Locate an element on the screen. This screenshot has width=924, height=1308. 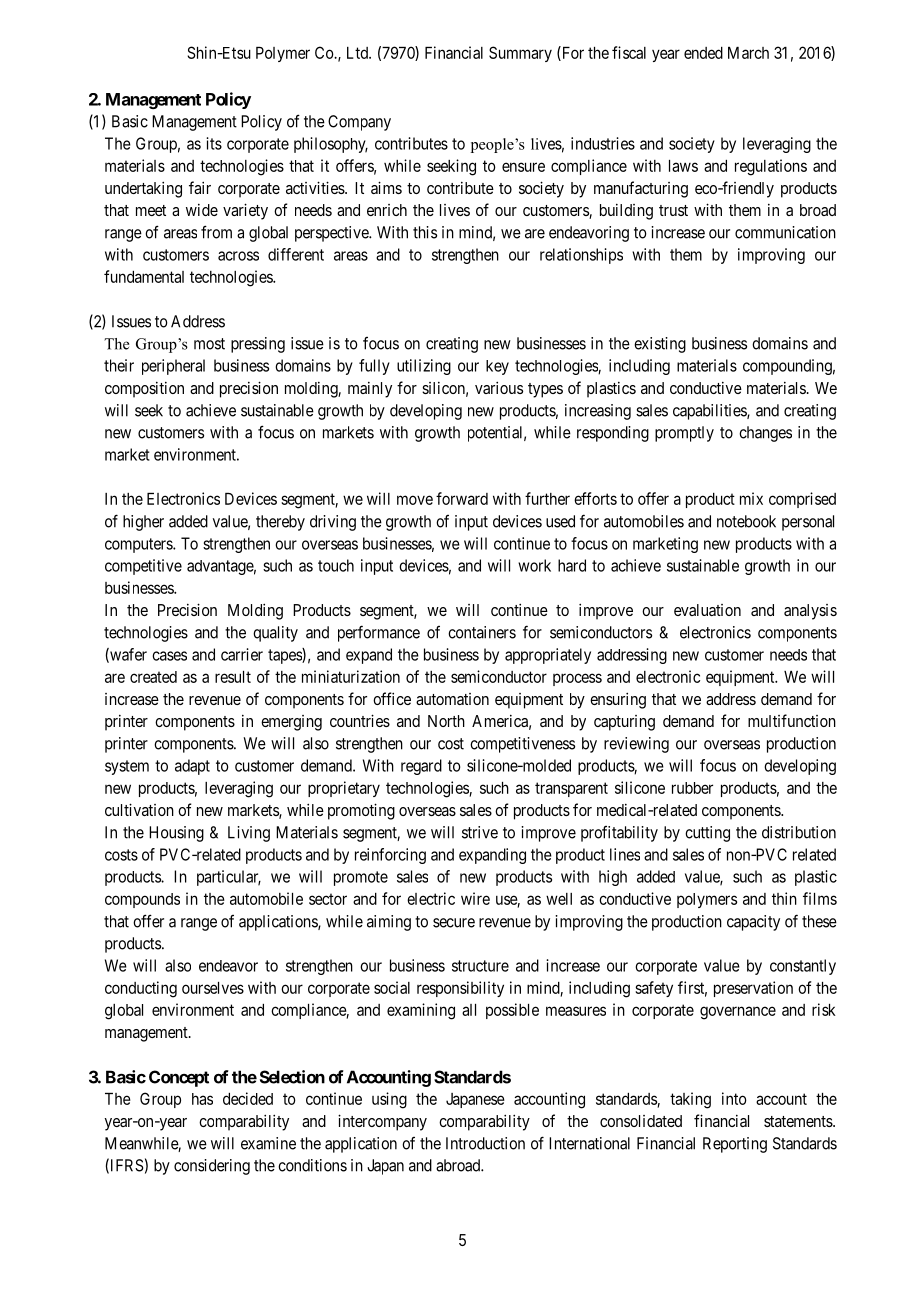
evaluation is located at coordinates (707, 610).
